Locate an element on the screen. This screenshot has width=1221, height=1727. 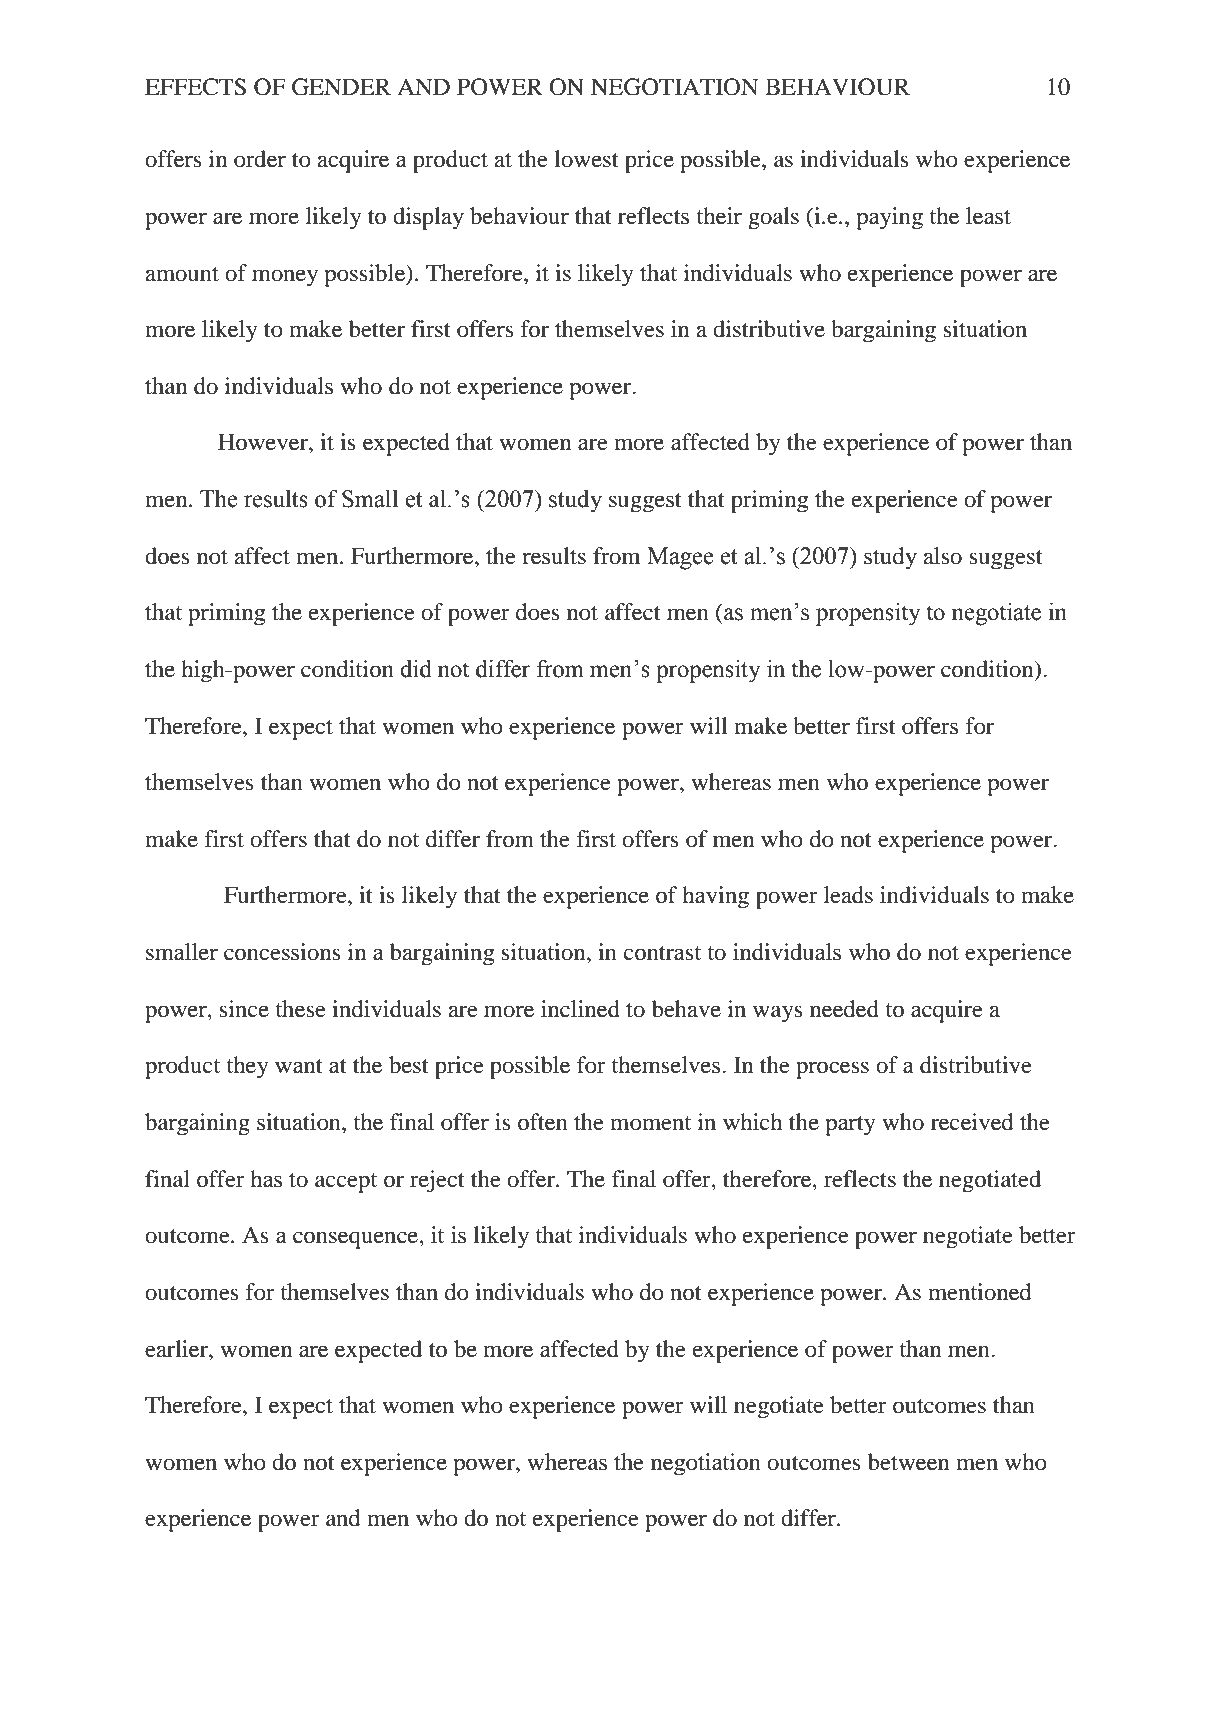
having is located at coordinates (715, 897).
